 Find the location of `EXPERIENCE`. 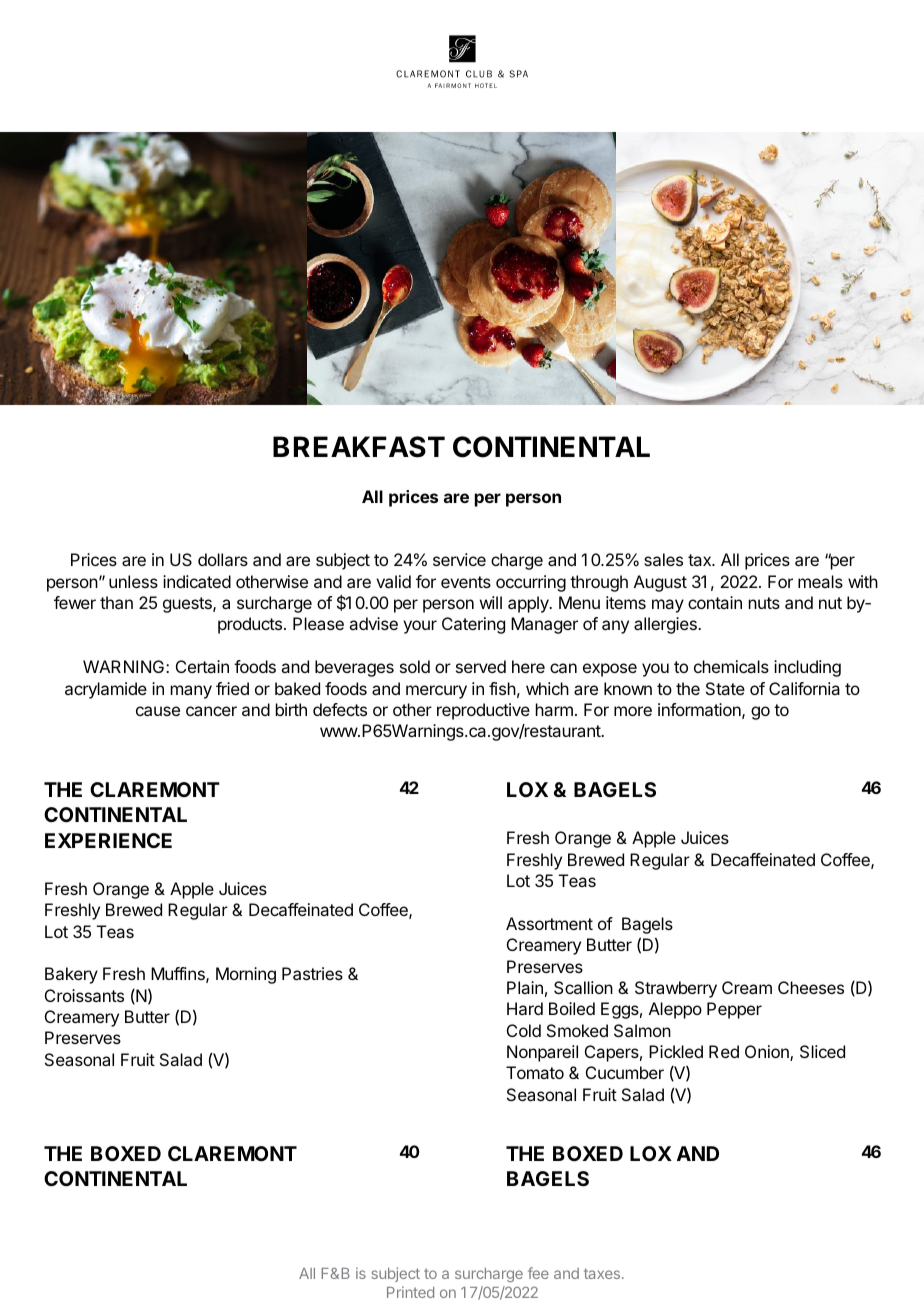

EXPERIENCE is located at coordinates (108, 840).
